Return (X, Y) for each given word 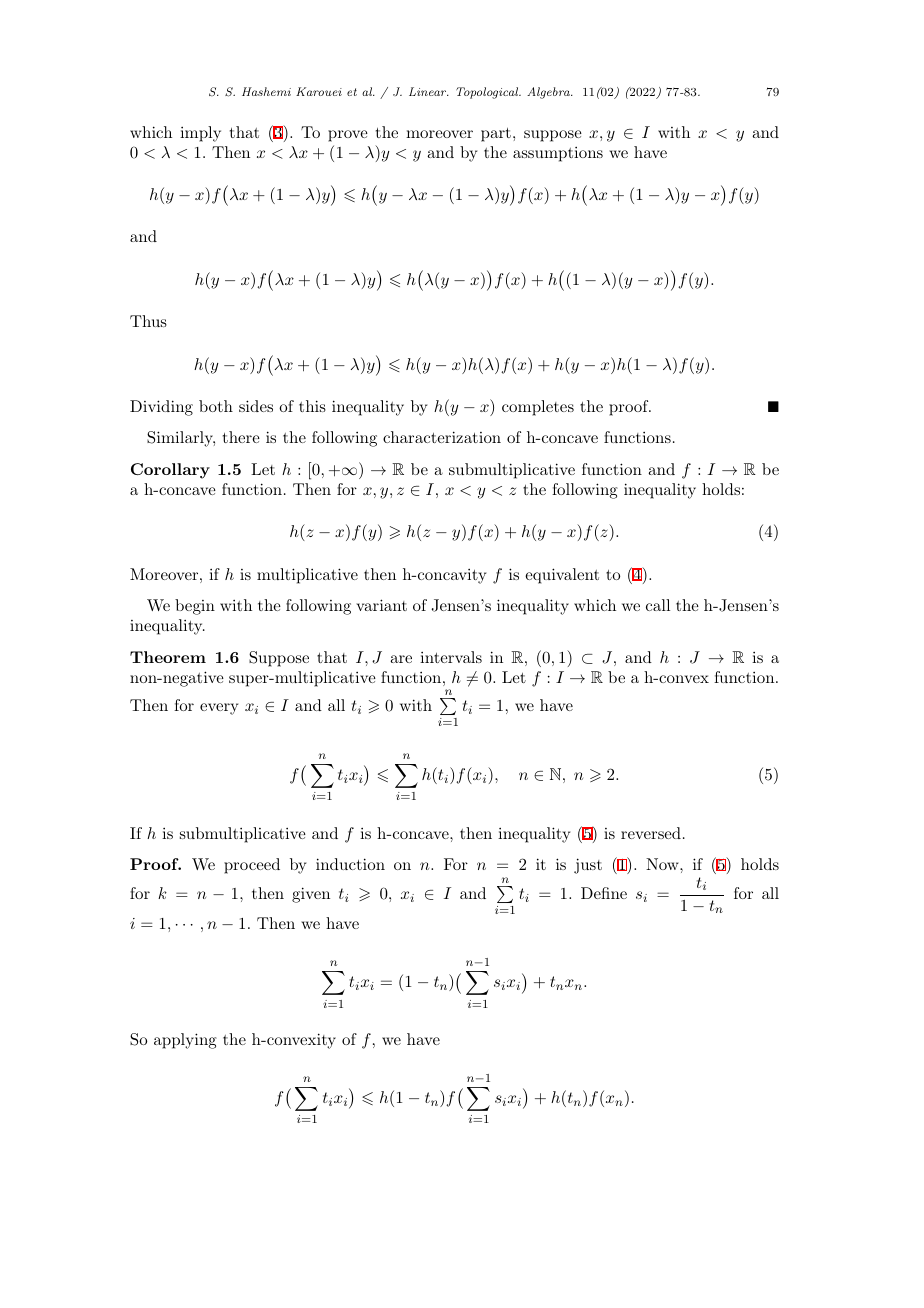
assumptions (558, 154)
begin (195, 607)
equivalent (562, 576)
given (311, 895)
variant (381, 605)
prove (348, 136)
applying (185, 1041)
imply (200, 134)
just (588, 866)
